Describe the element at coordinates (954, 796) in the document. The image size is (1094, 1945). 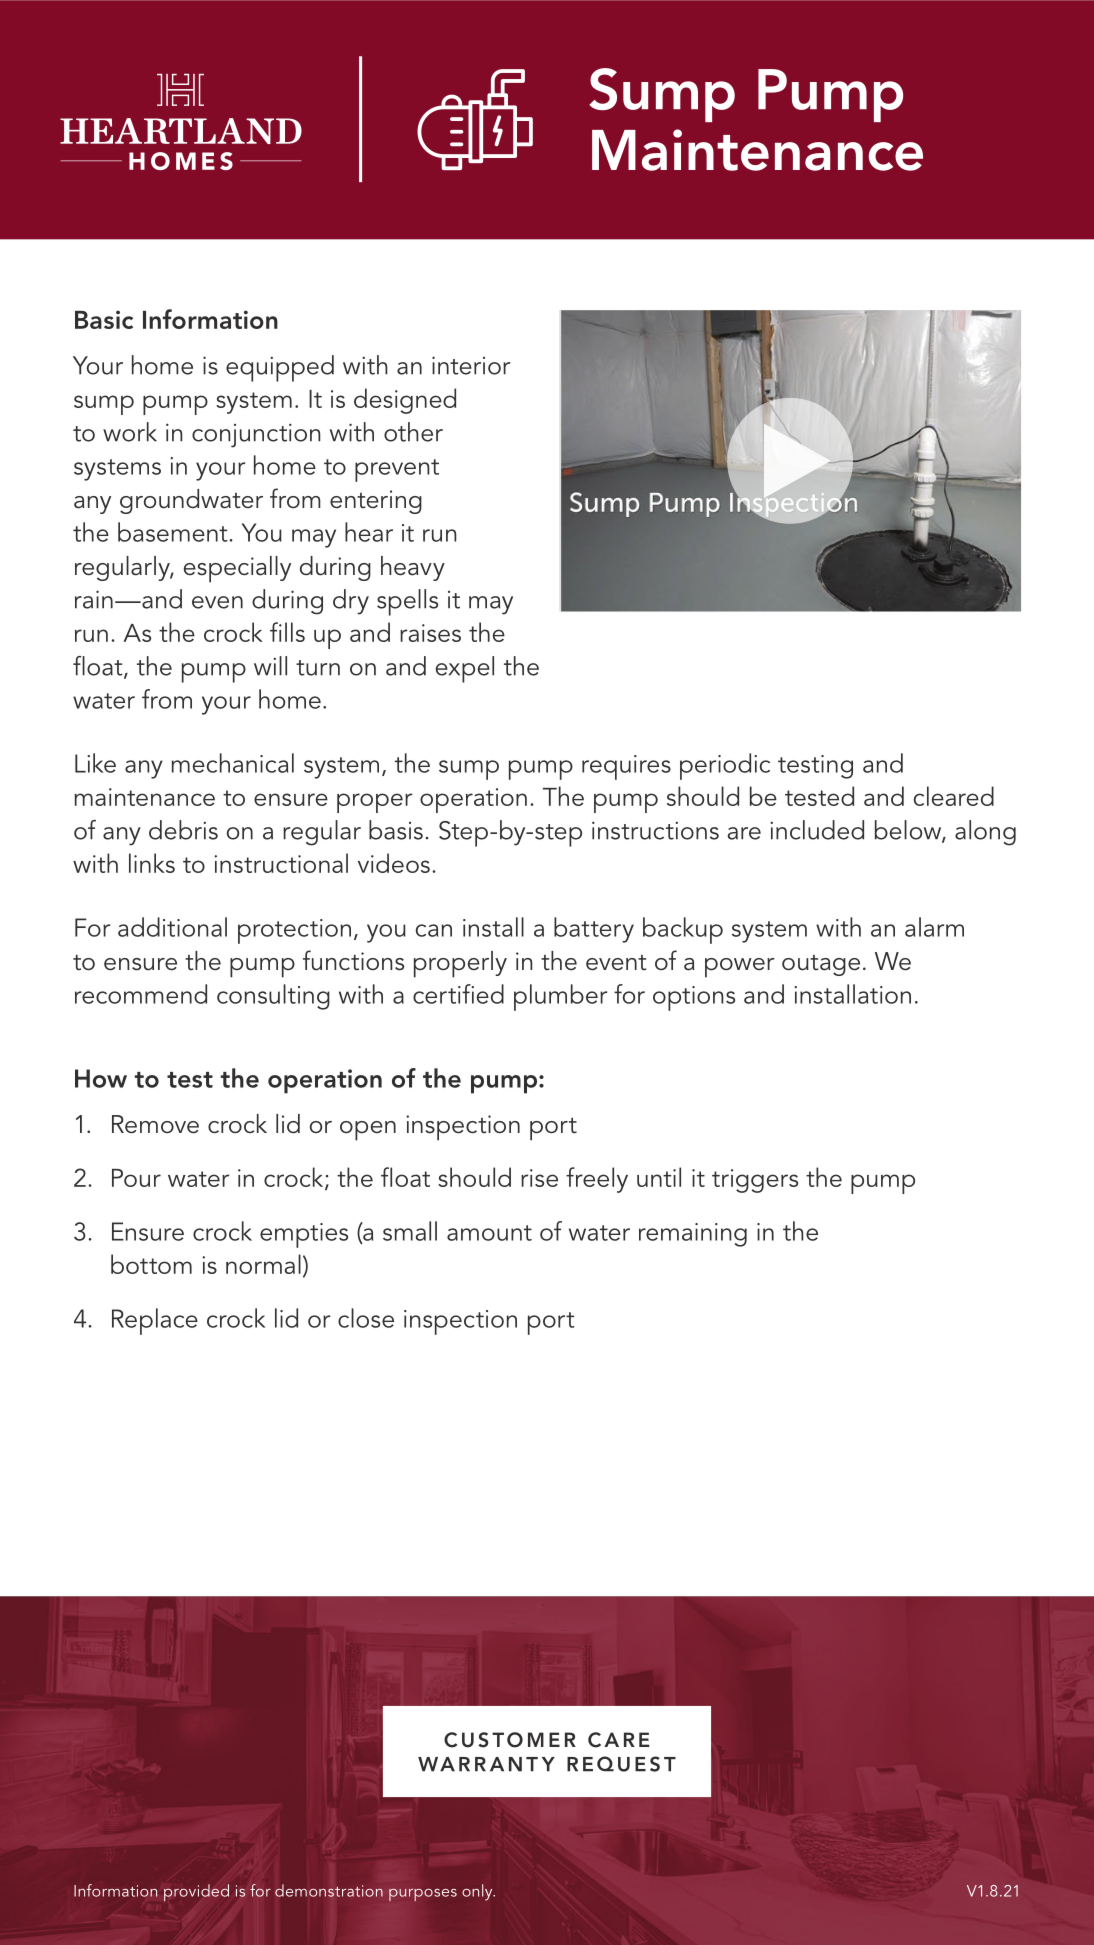
I see `cleared` at that location.
